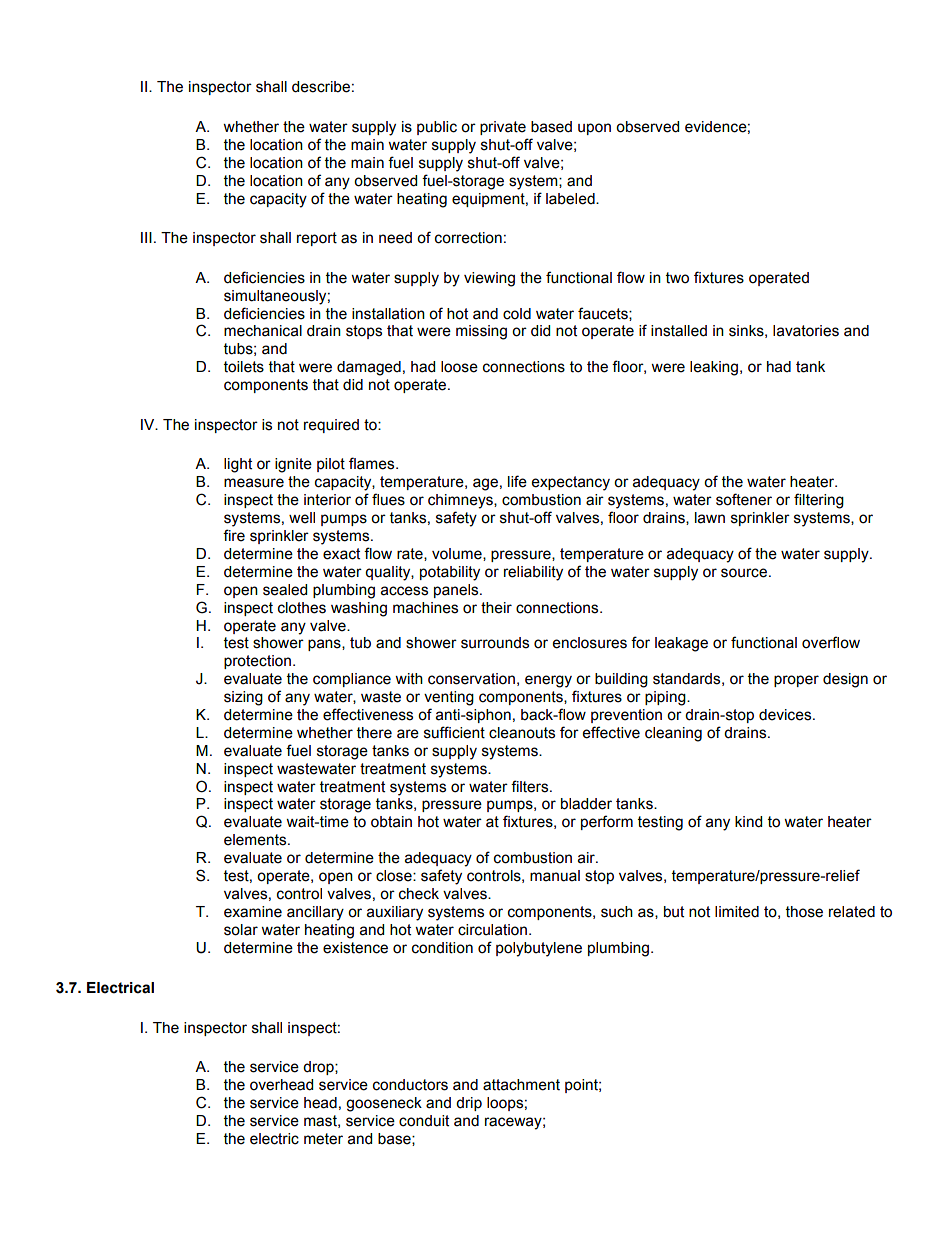 The image size is (952, 1233). Describe the element at coordinates (323, 1139) in the image. I see `meter` at that location.
